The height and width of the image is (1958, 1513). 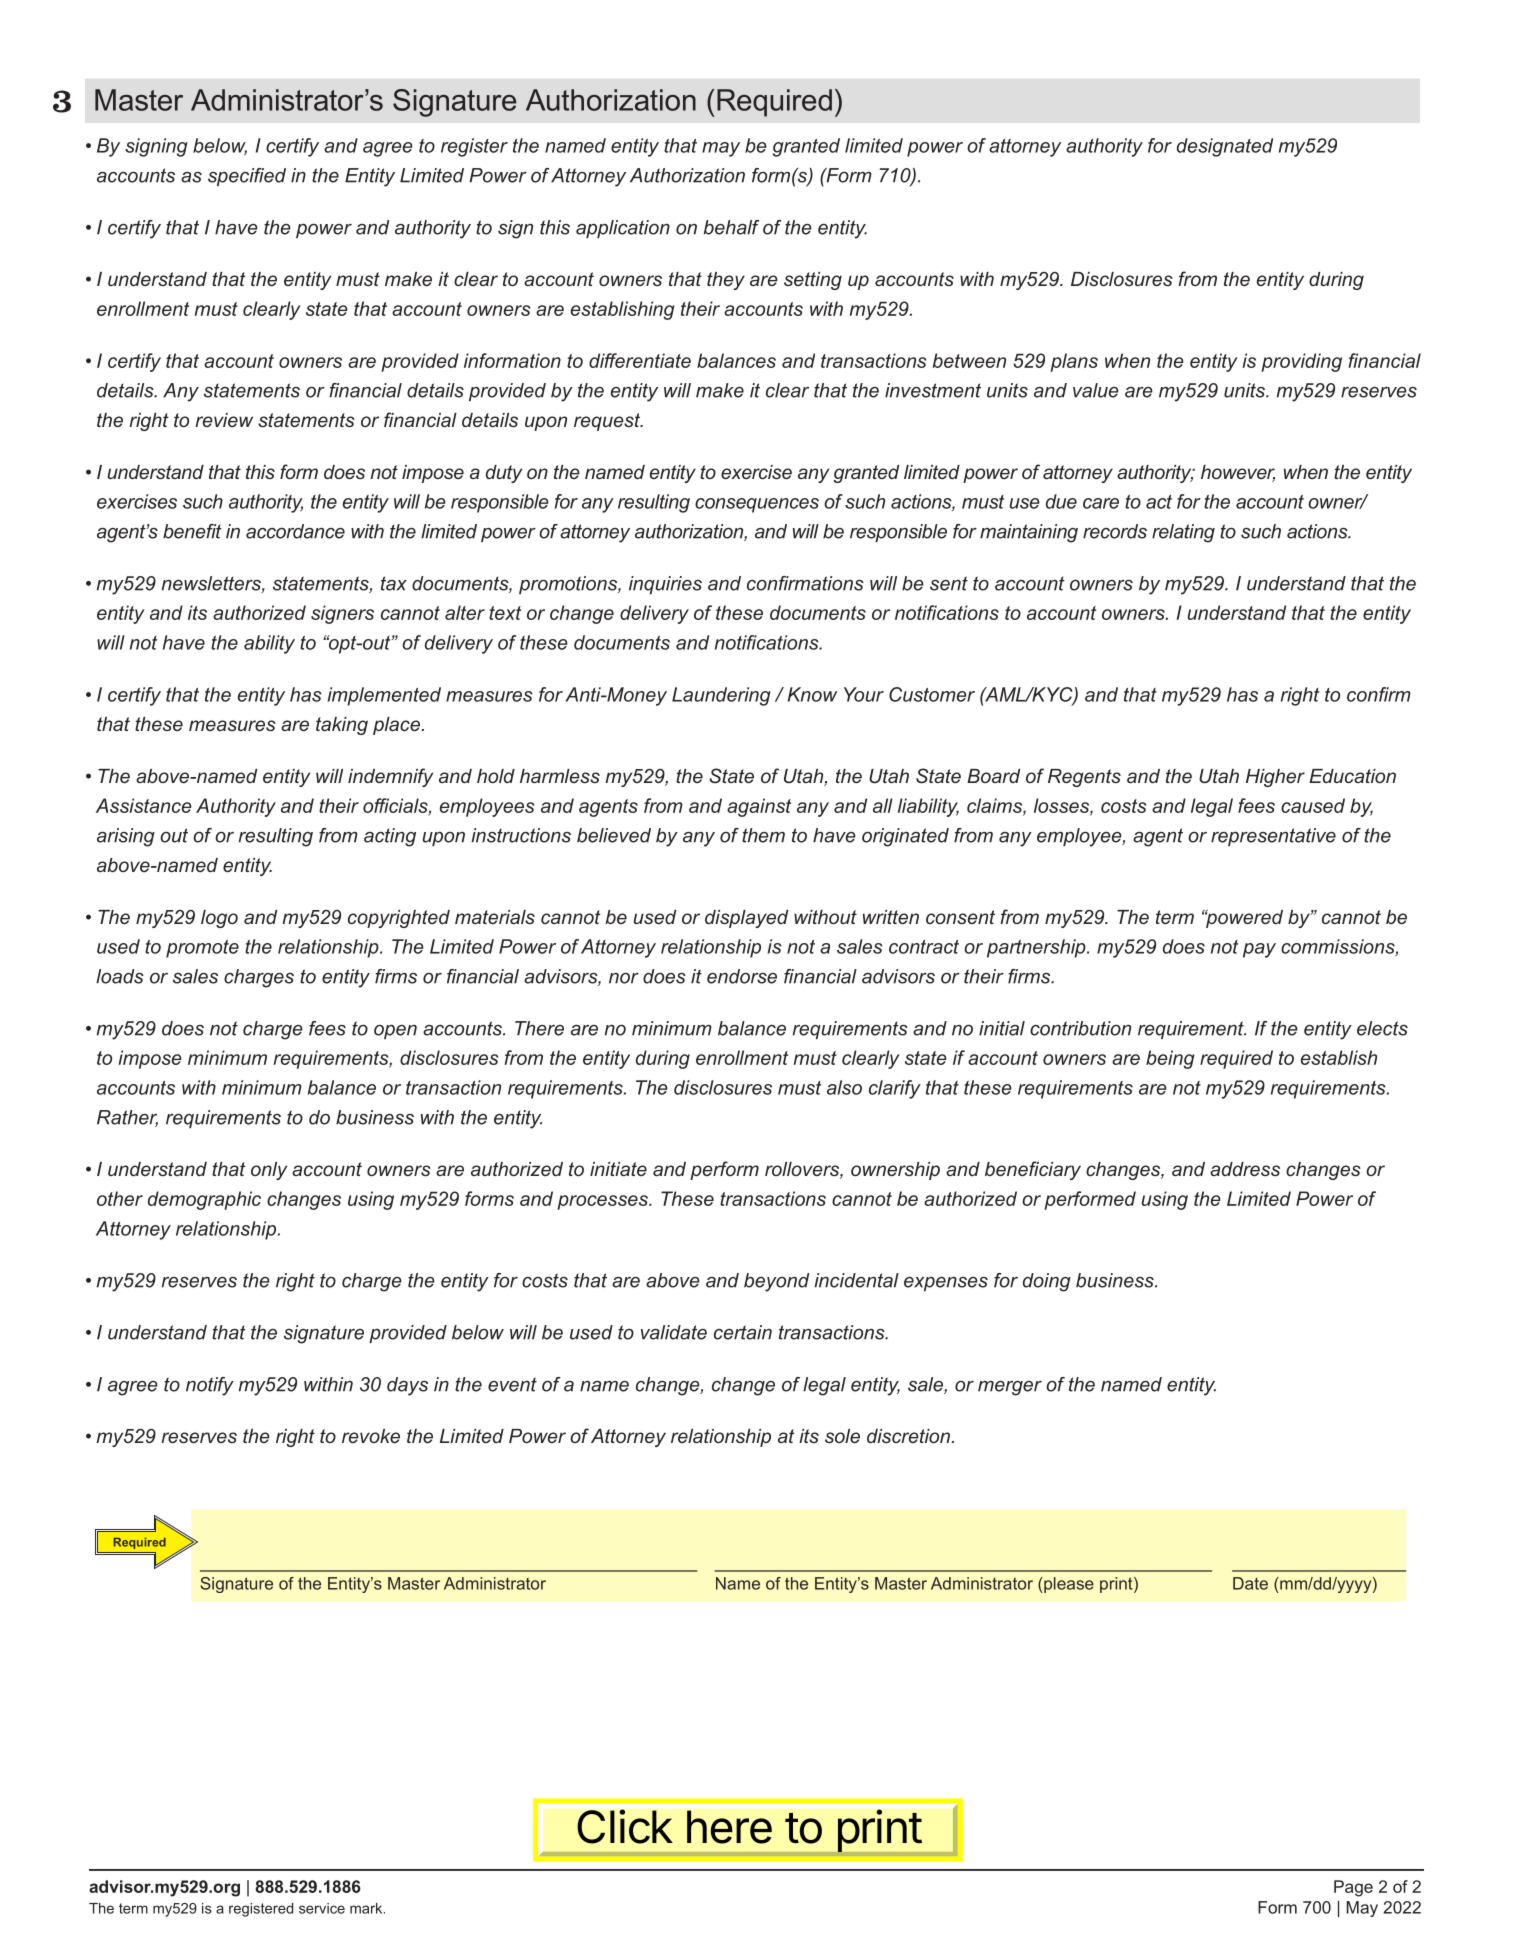 I want to click on revoke, so click(x=371, y=1436).
